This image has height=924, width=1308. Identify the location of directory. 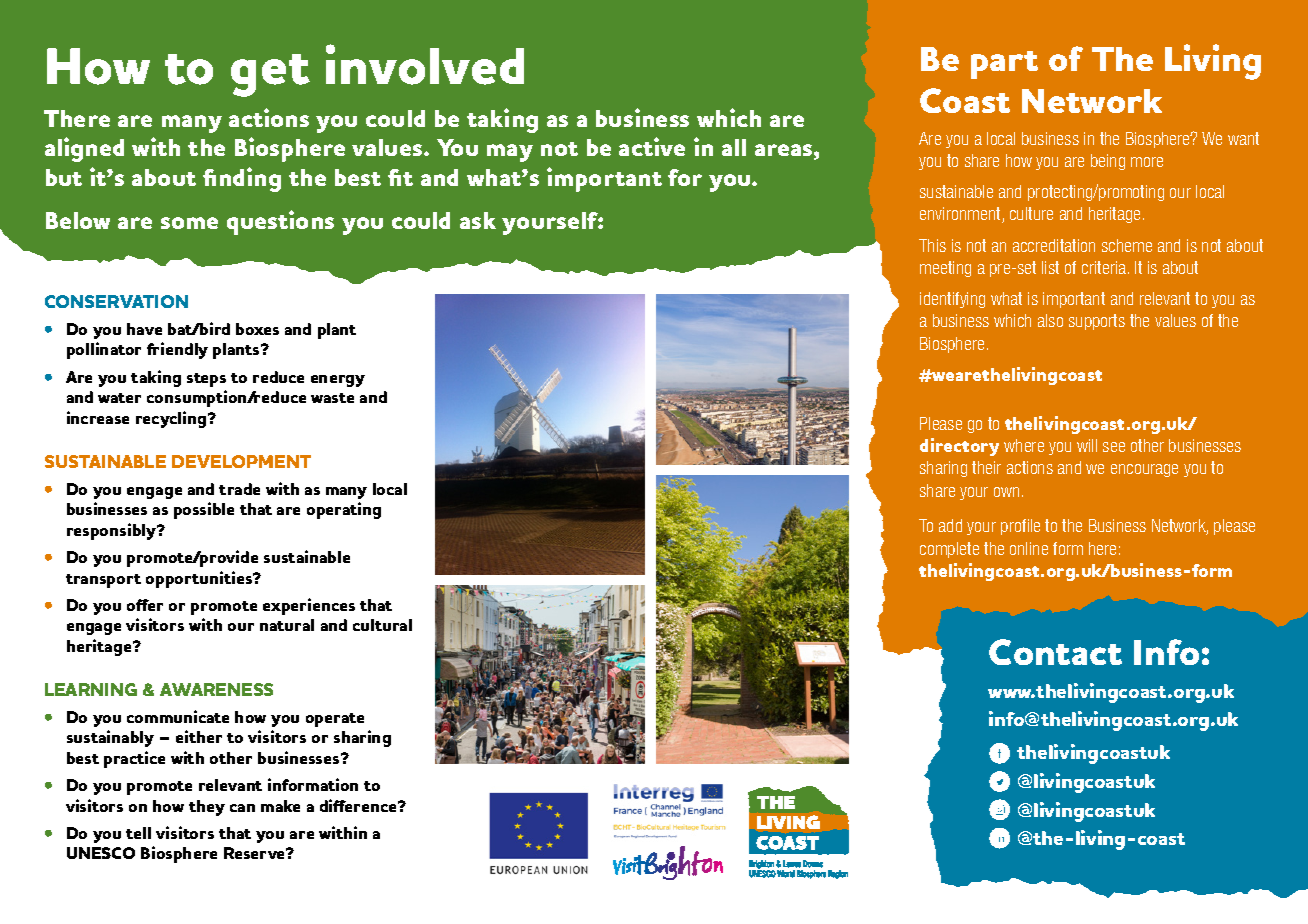
(959, 447).
